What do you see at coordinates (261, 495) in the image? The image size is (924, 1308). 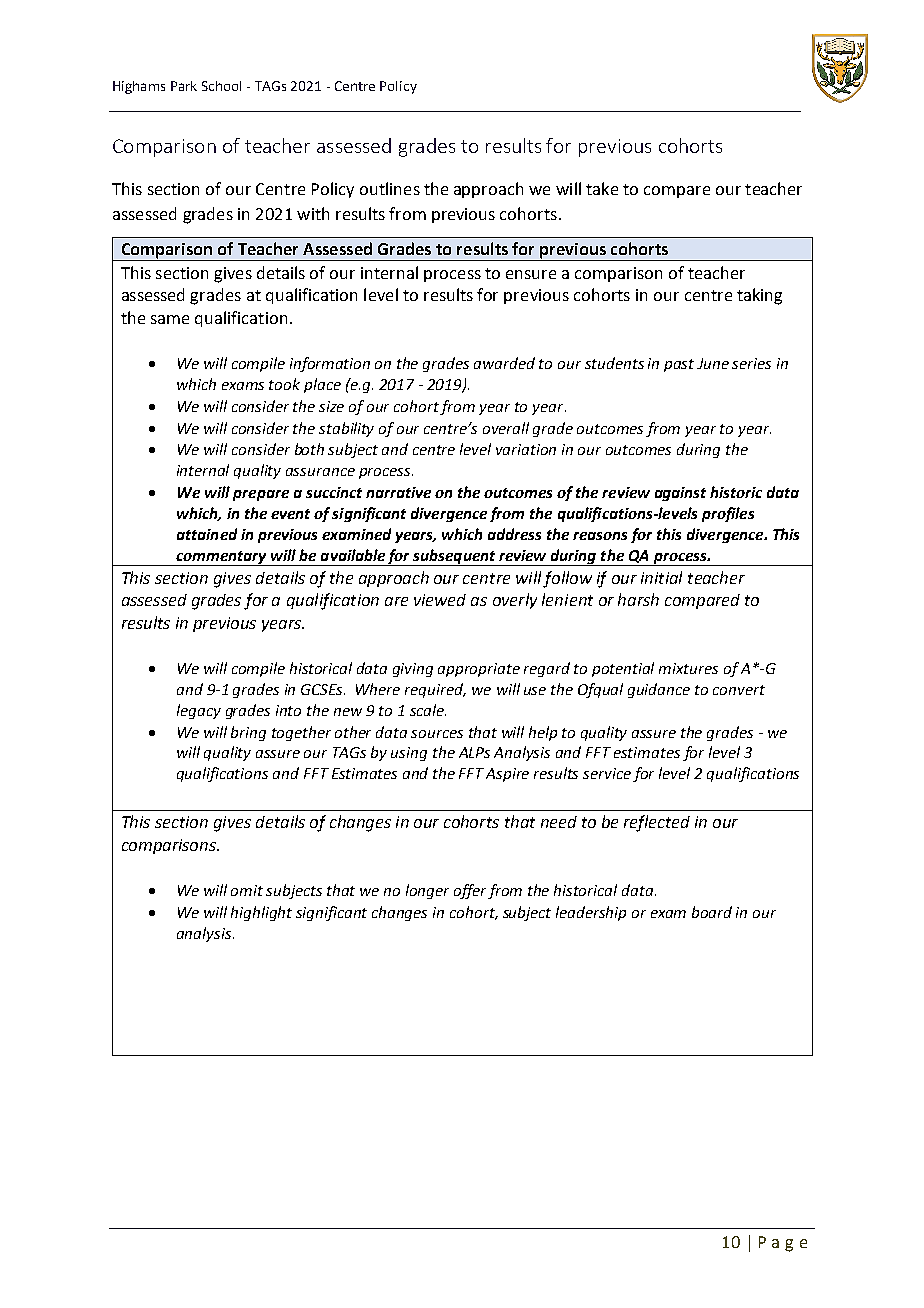 I see `prepare` at bounding box center [261, 495].
